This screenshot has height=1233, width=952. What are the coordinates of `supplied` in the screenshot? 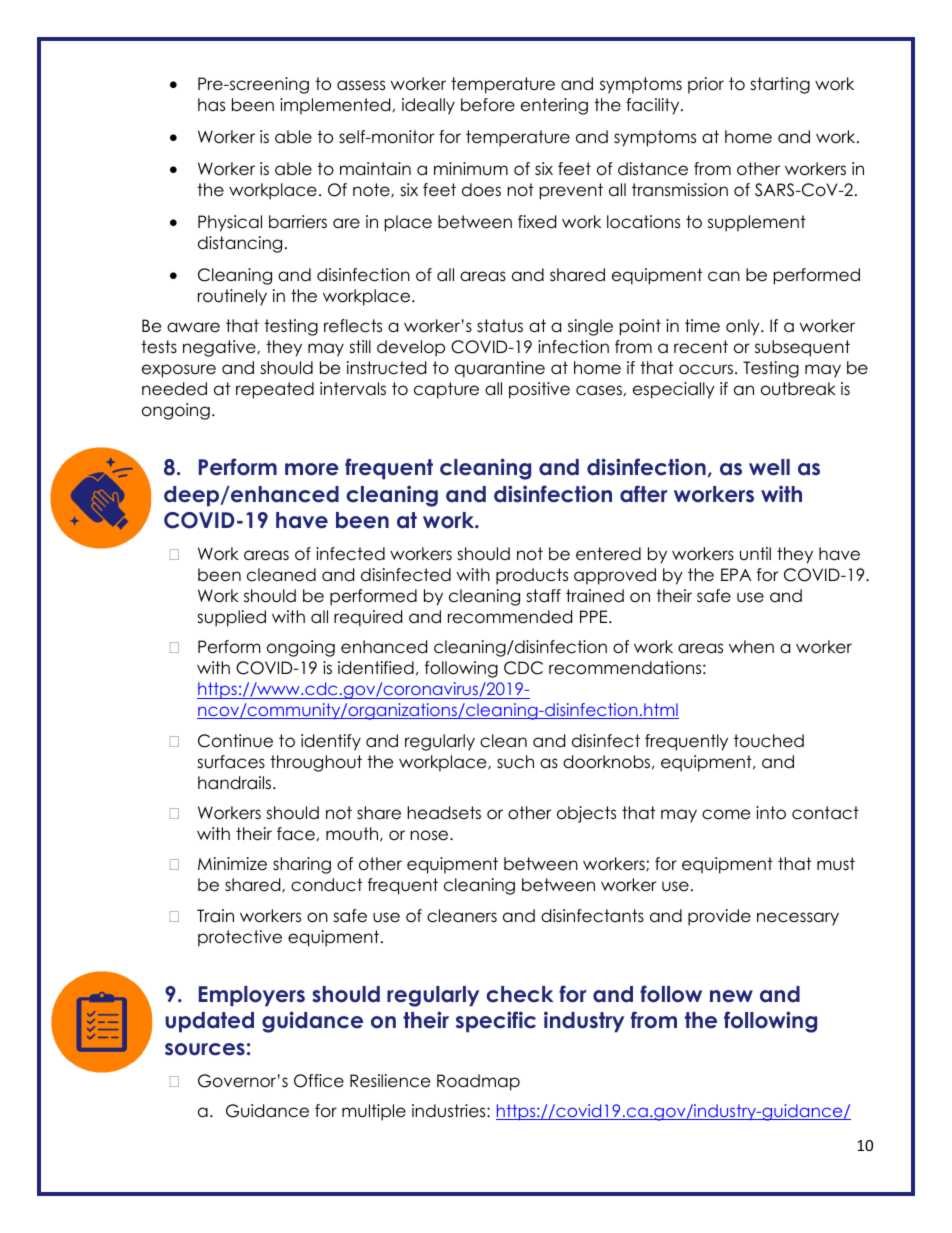 It's located at (231, 618).
